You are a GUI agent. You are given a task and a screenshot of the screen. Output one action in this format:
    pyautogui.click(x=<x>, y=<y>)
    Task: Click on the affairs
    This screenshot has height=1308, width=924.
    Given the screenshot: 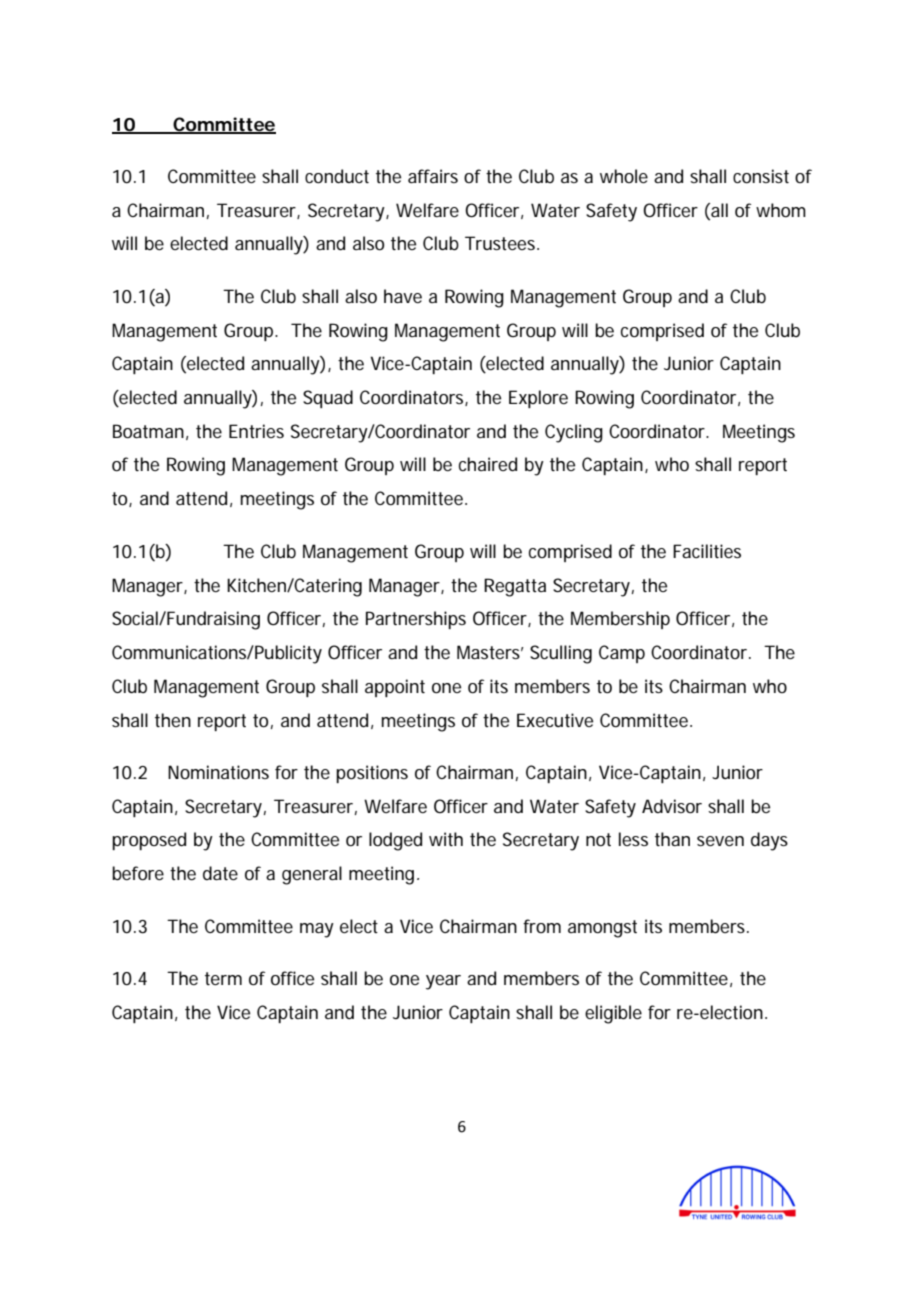 What is the action you would take?
    pyautogui.click(x=433, y=176)
